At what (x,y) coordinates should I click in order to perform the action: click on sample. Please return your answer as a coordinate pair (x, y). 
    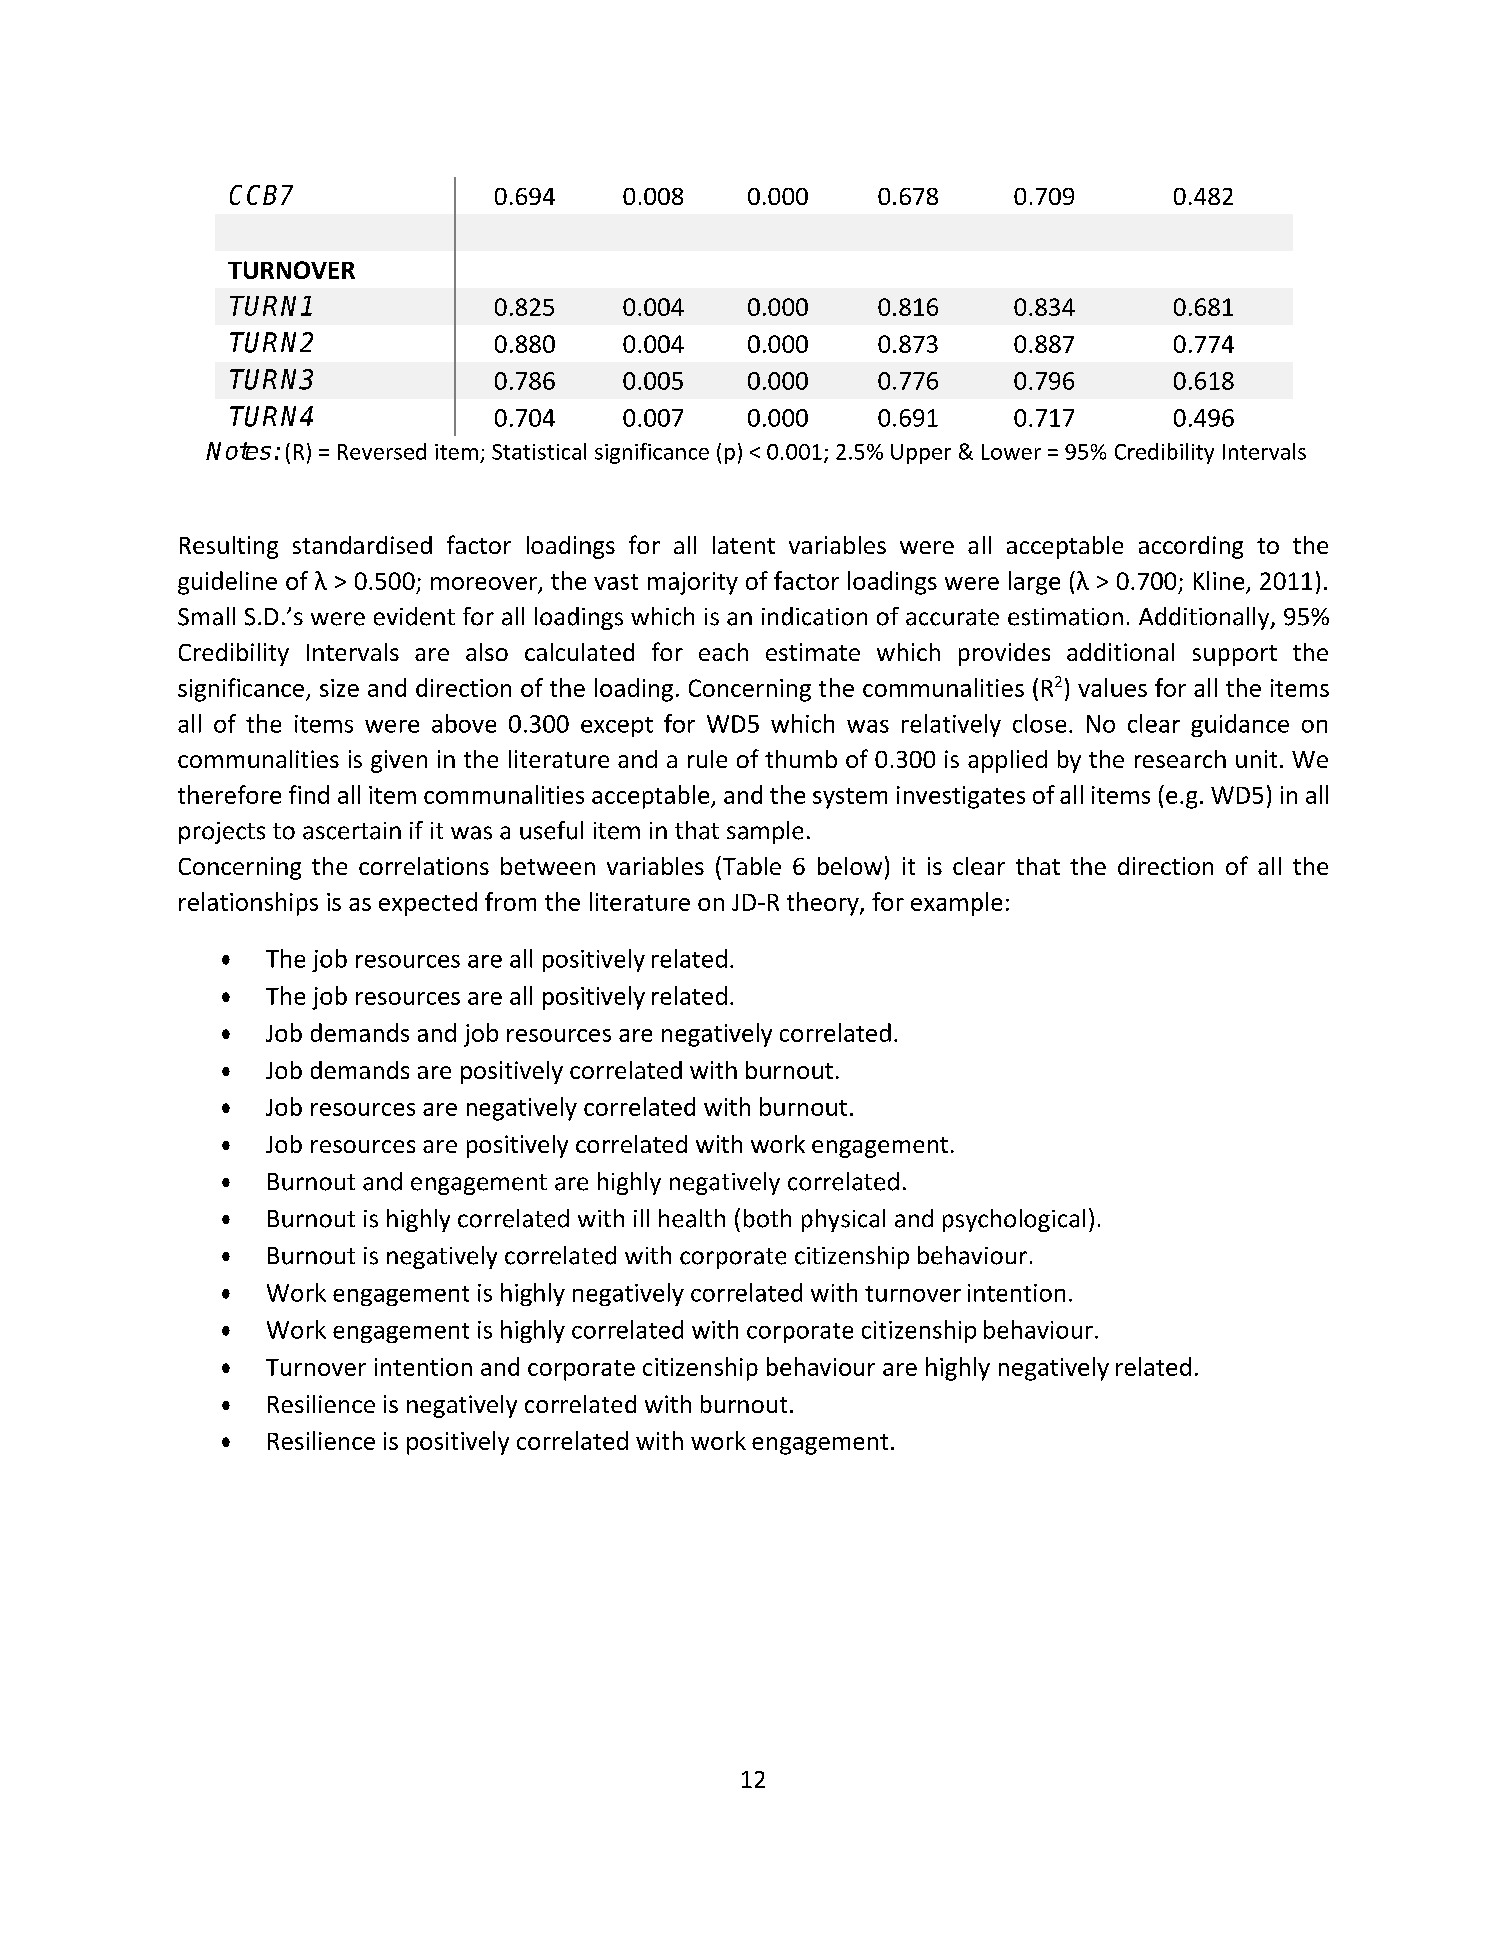
    Looking at the image, I should click on (765, 832).
